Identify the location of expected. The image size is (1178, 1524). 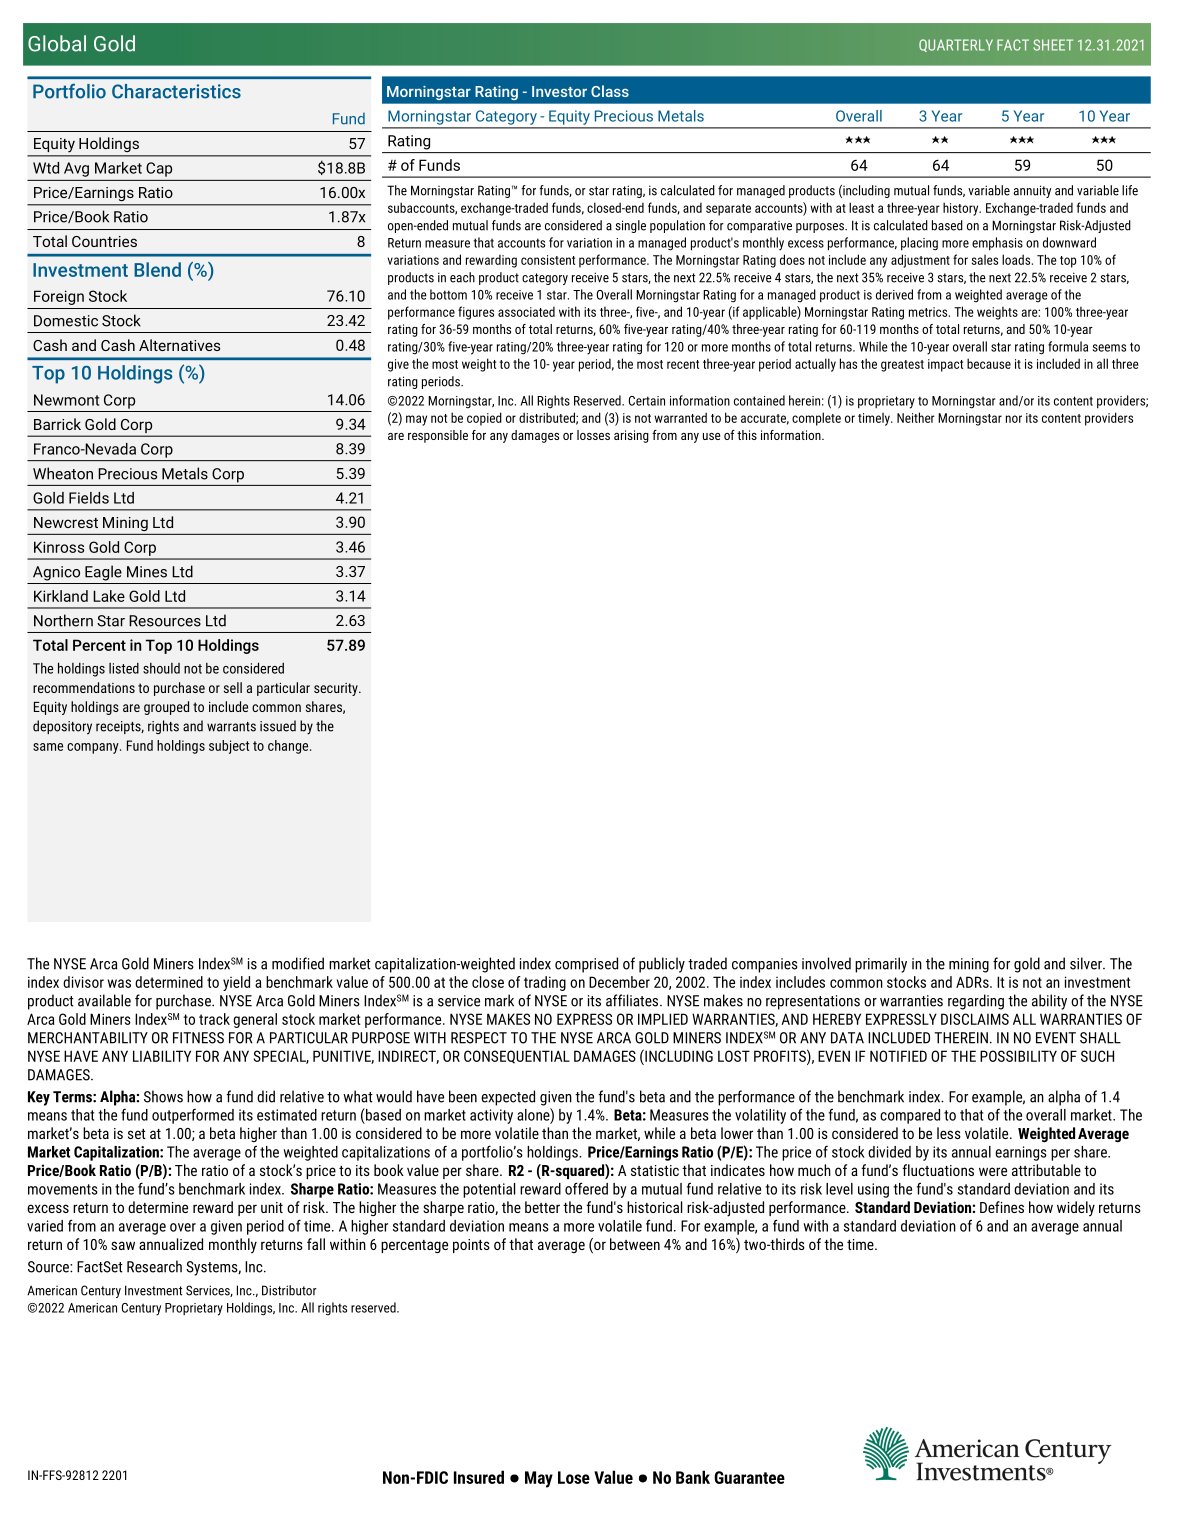
(508, 1098).
